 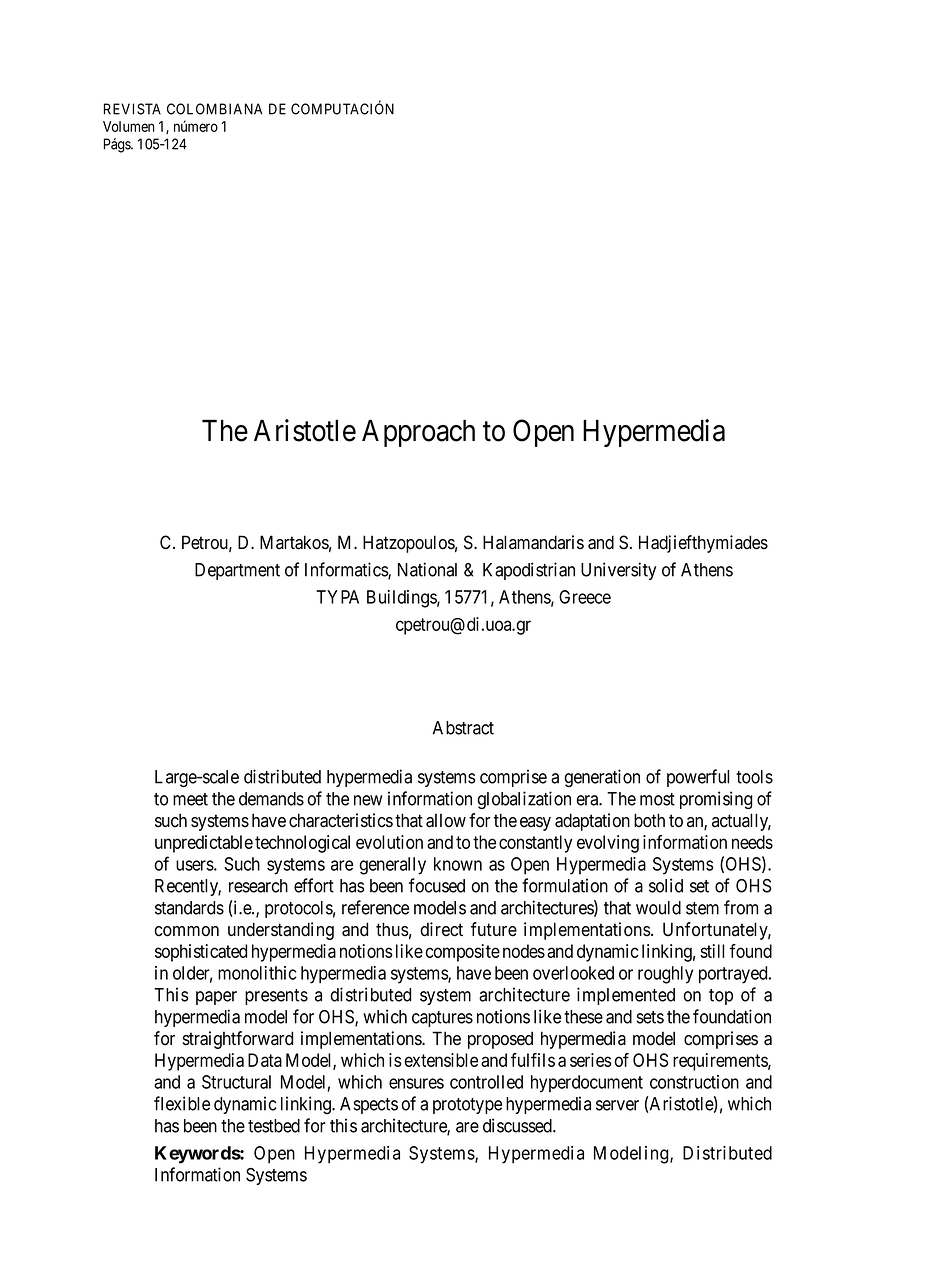 What do you see at coordinates (418, 433) in the screenshot?
I see `Approach` at bounding box center [418, 433].
